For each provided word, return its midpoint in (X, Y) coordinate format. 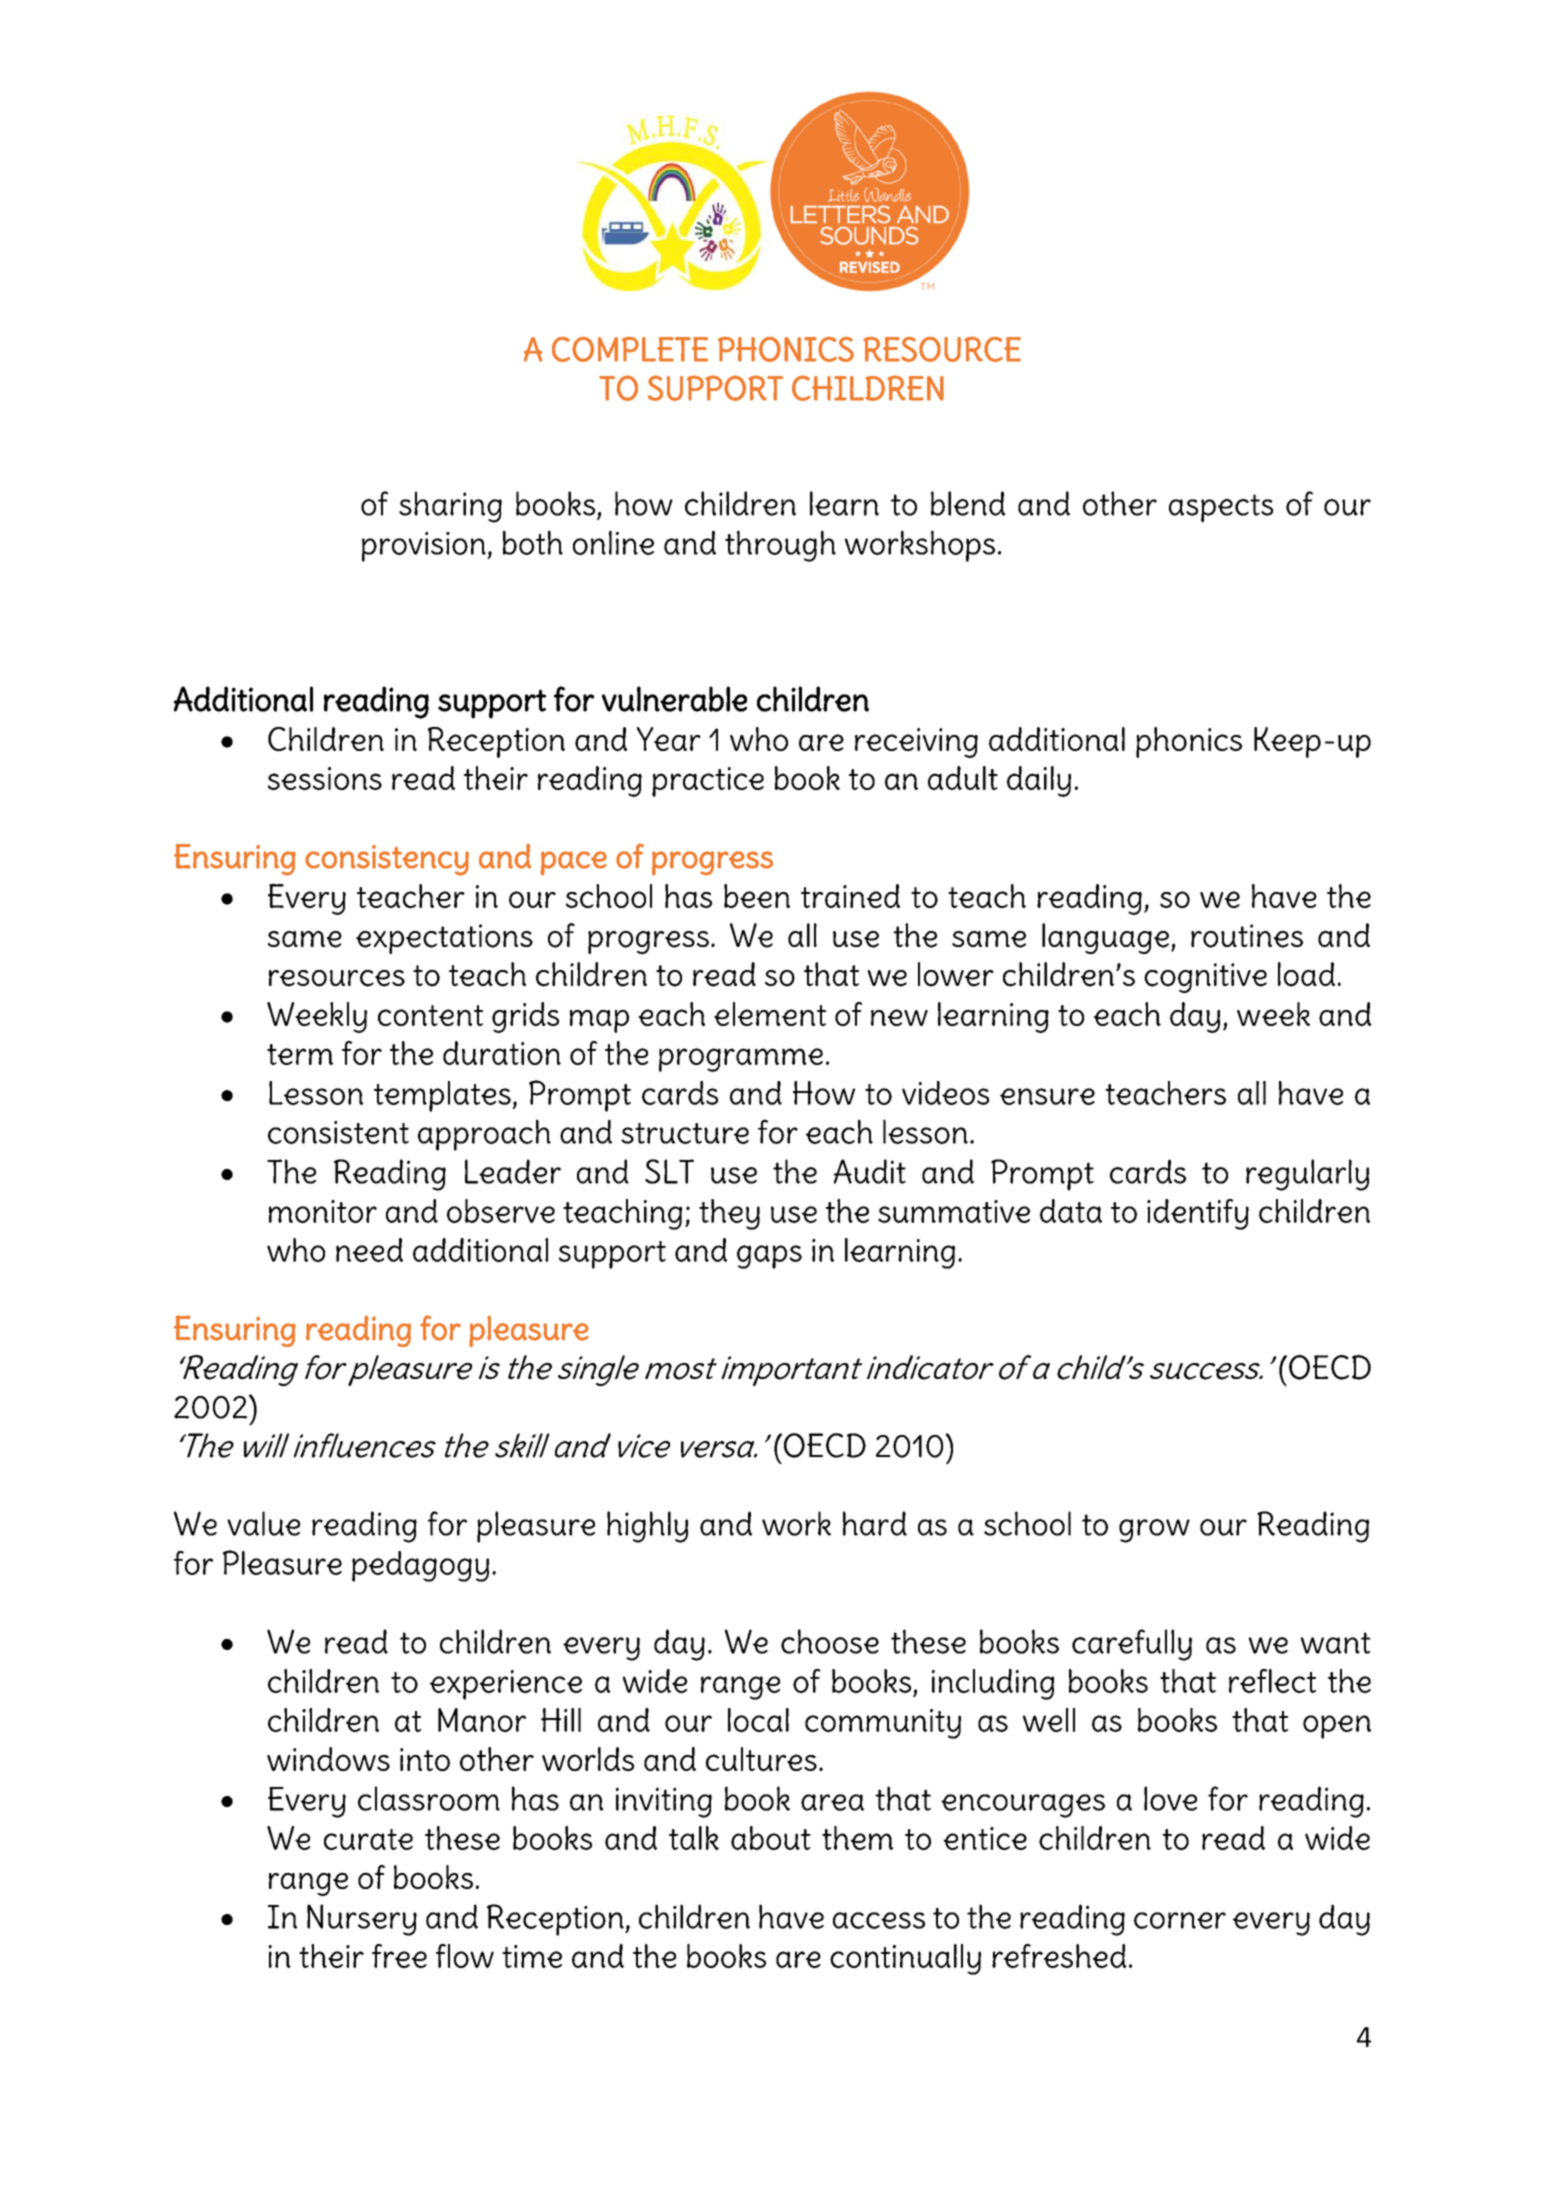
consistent (338, 1132)
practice (708, 782)
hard (875, 1523)
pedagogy (420, 1566)
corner (1180, 1920)
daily (1039, 781)
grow (1154, 1531)
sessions (325, 778)
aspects (1221, 508)
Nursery (362, 1920)
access (879, 1920)
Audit (870, 1171)
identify (1198, 1214)
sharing (450, 507)
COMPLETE (630, 349)
